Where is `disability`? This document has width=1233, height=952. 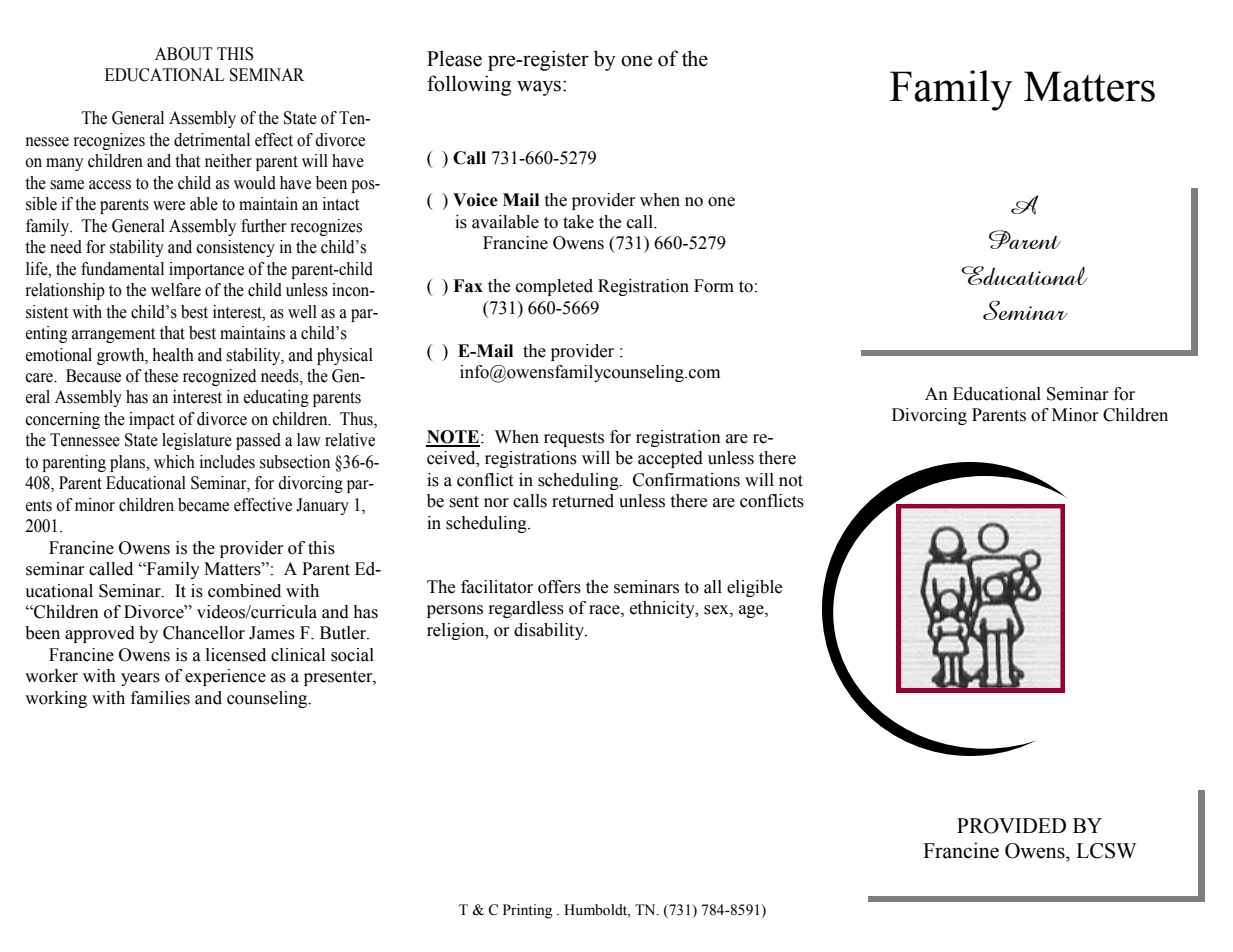 disability is located at coordinates (550, 631).
